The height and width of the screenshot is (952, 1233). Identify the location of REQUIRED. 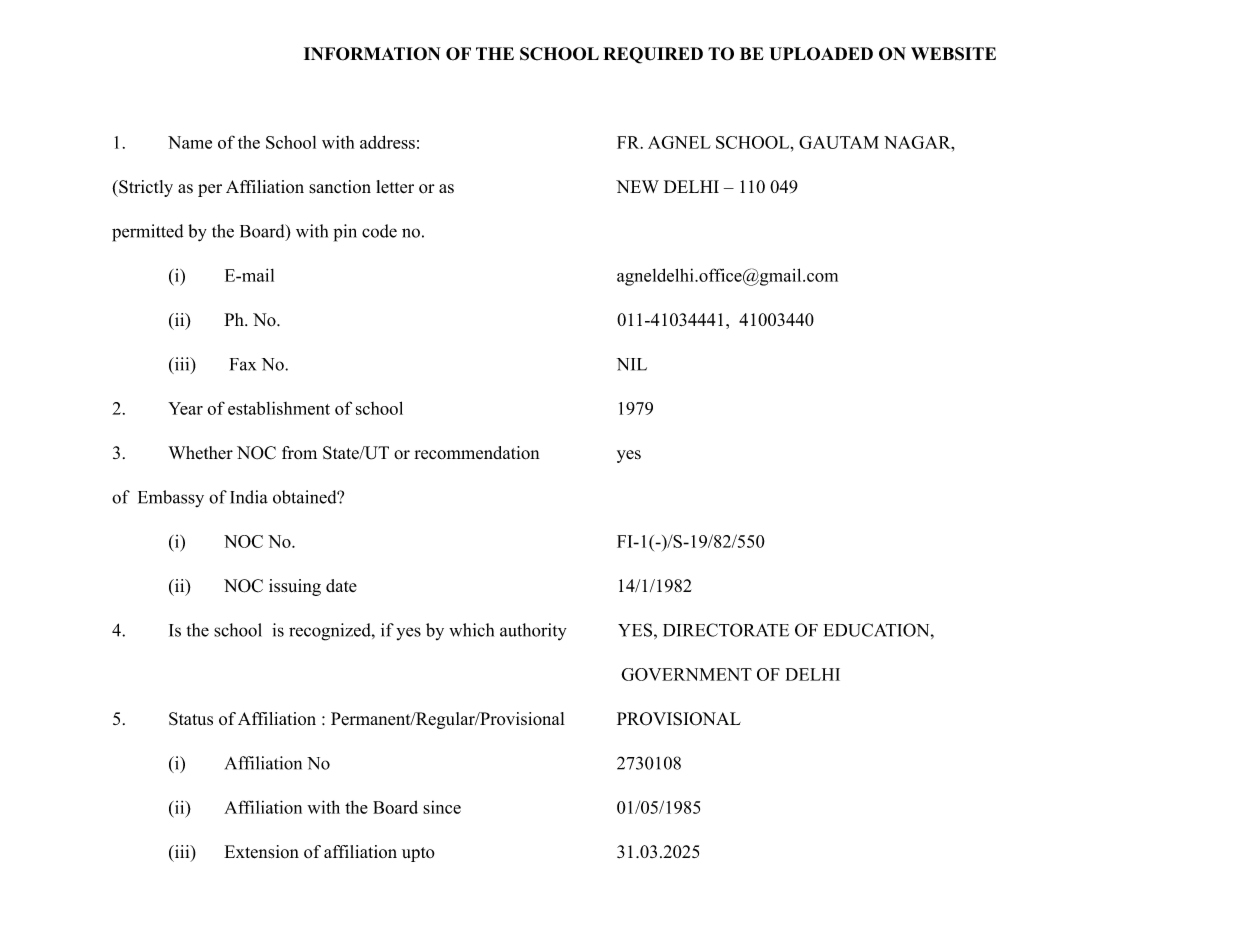
(653, 55).
